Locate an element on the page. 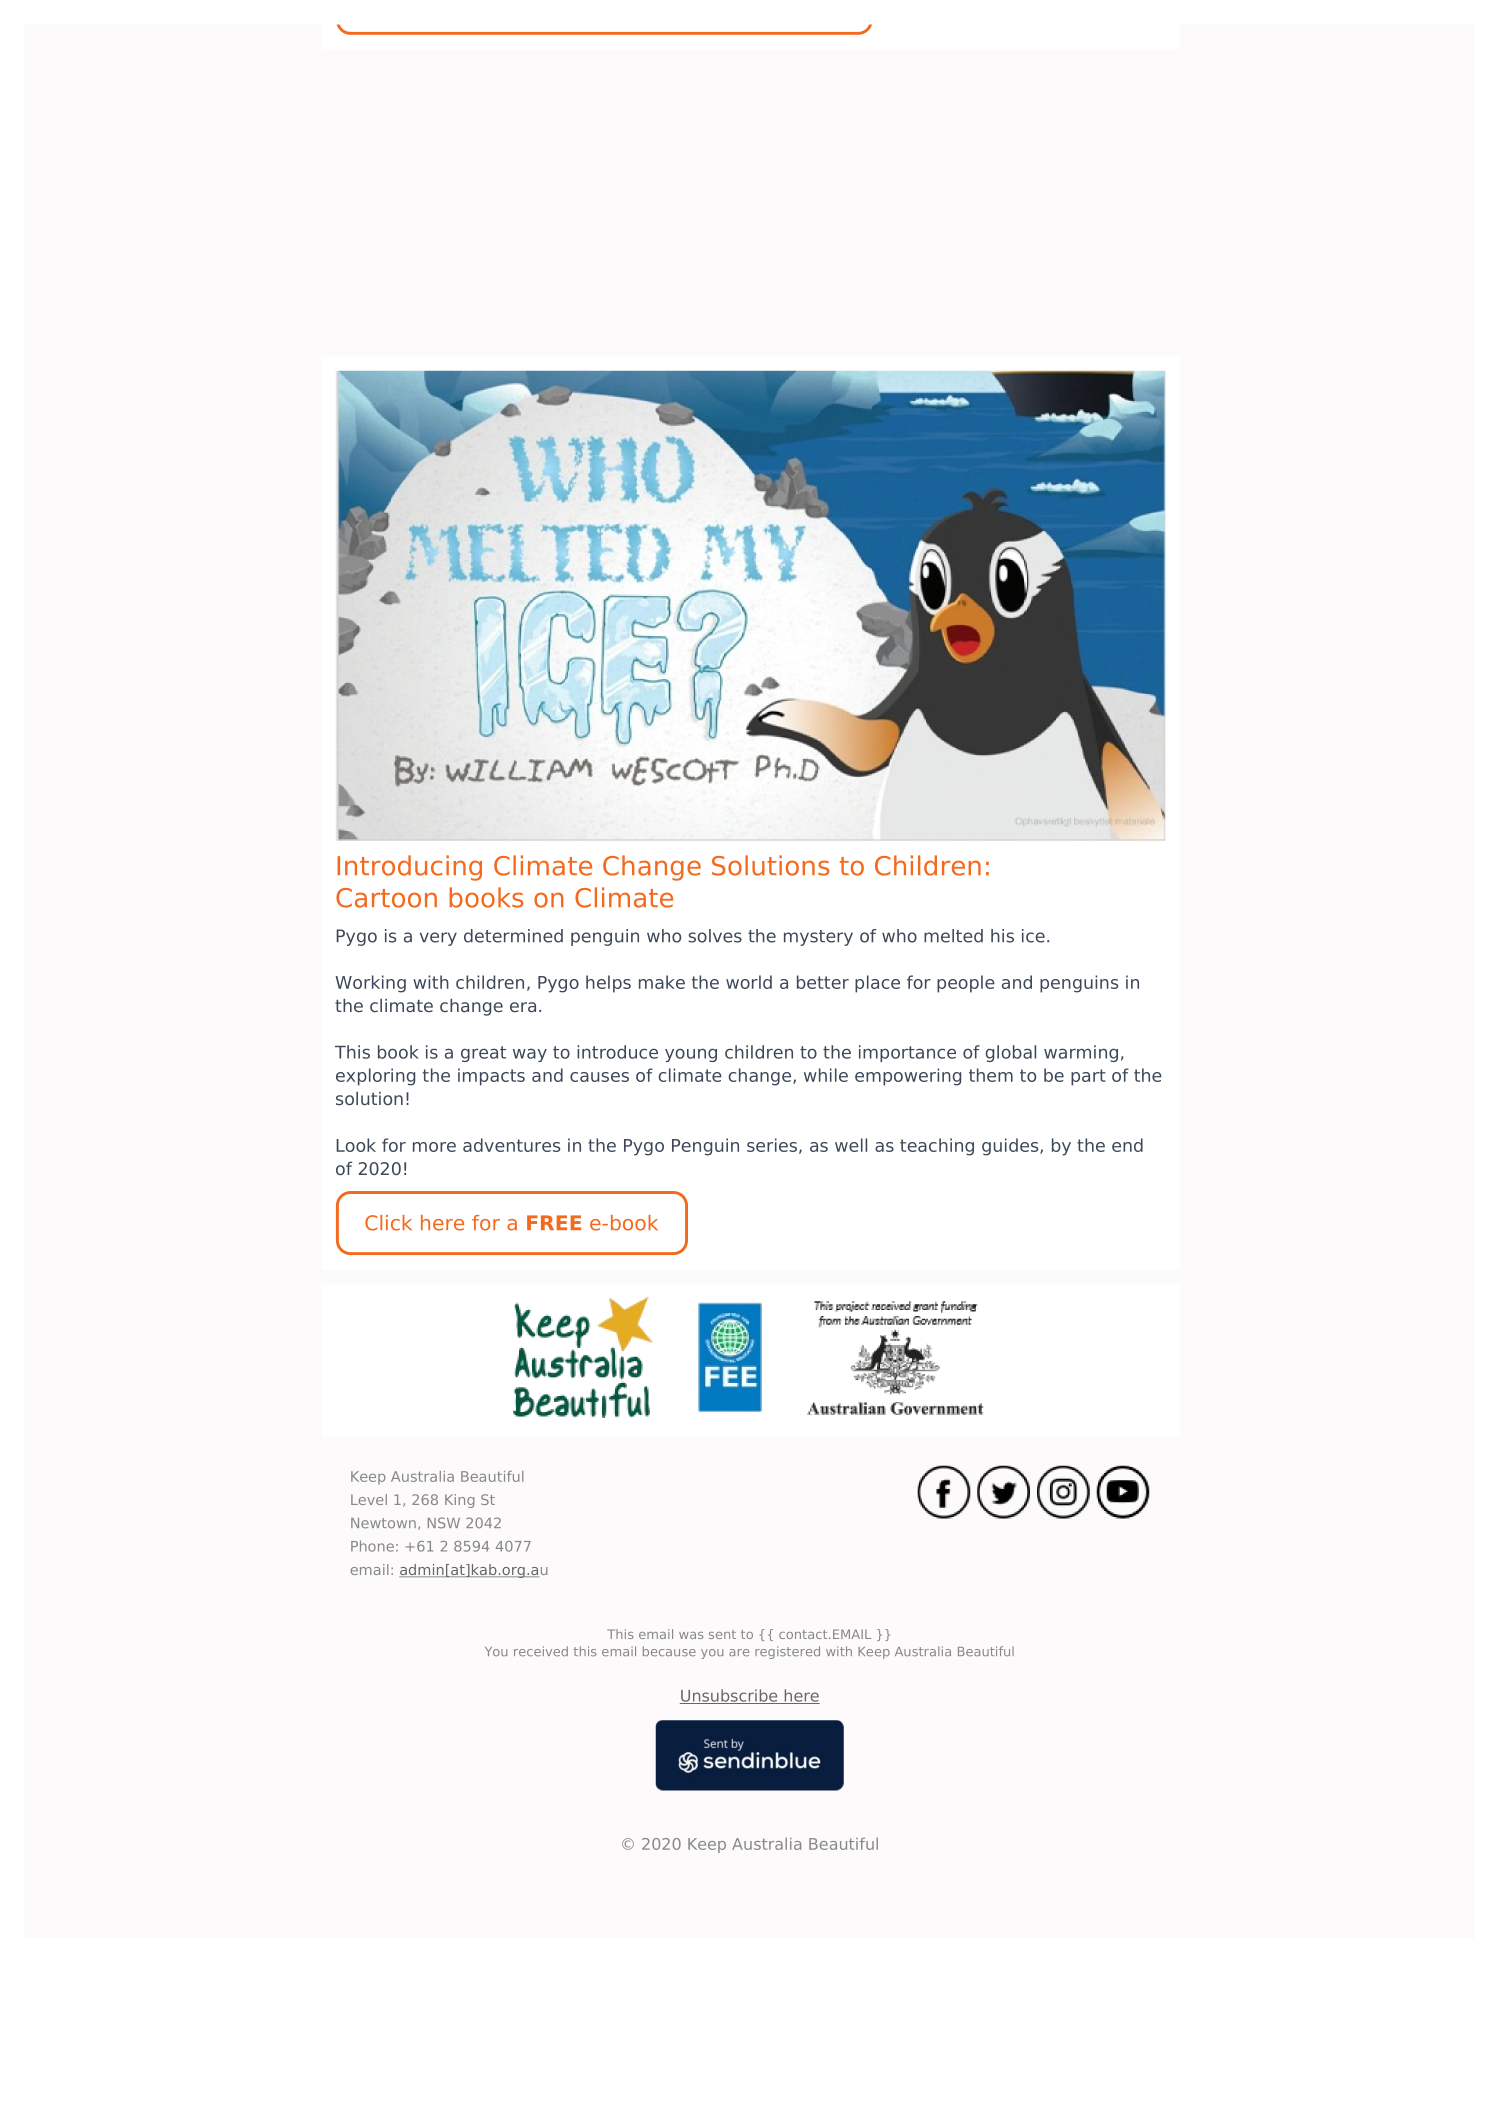  received is located at coordinates (541, 1651).
